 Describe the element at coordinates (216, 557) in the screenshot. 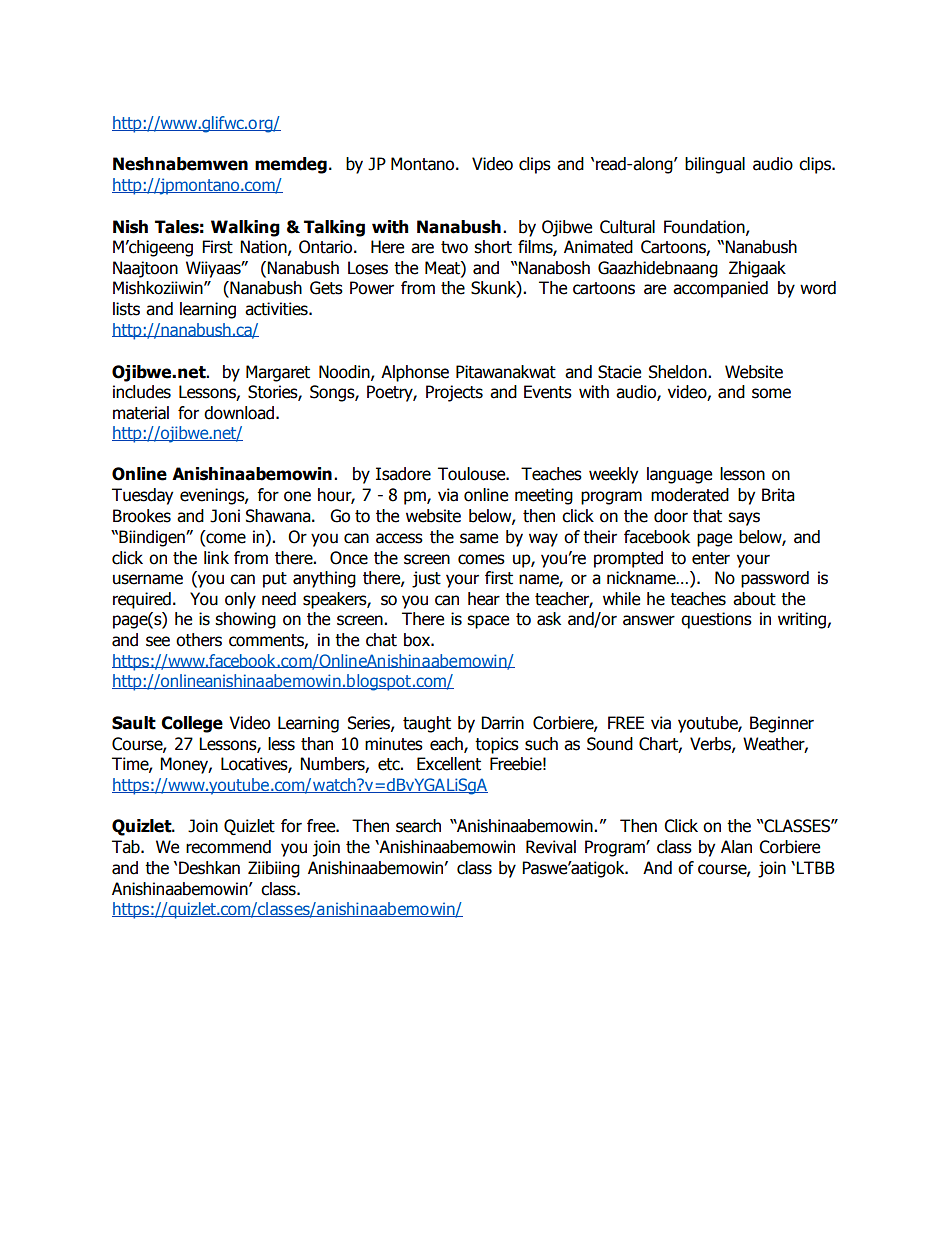

I see `link` at that location.
